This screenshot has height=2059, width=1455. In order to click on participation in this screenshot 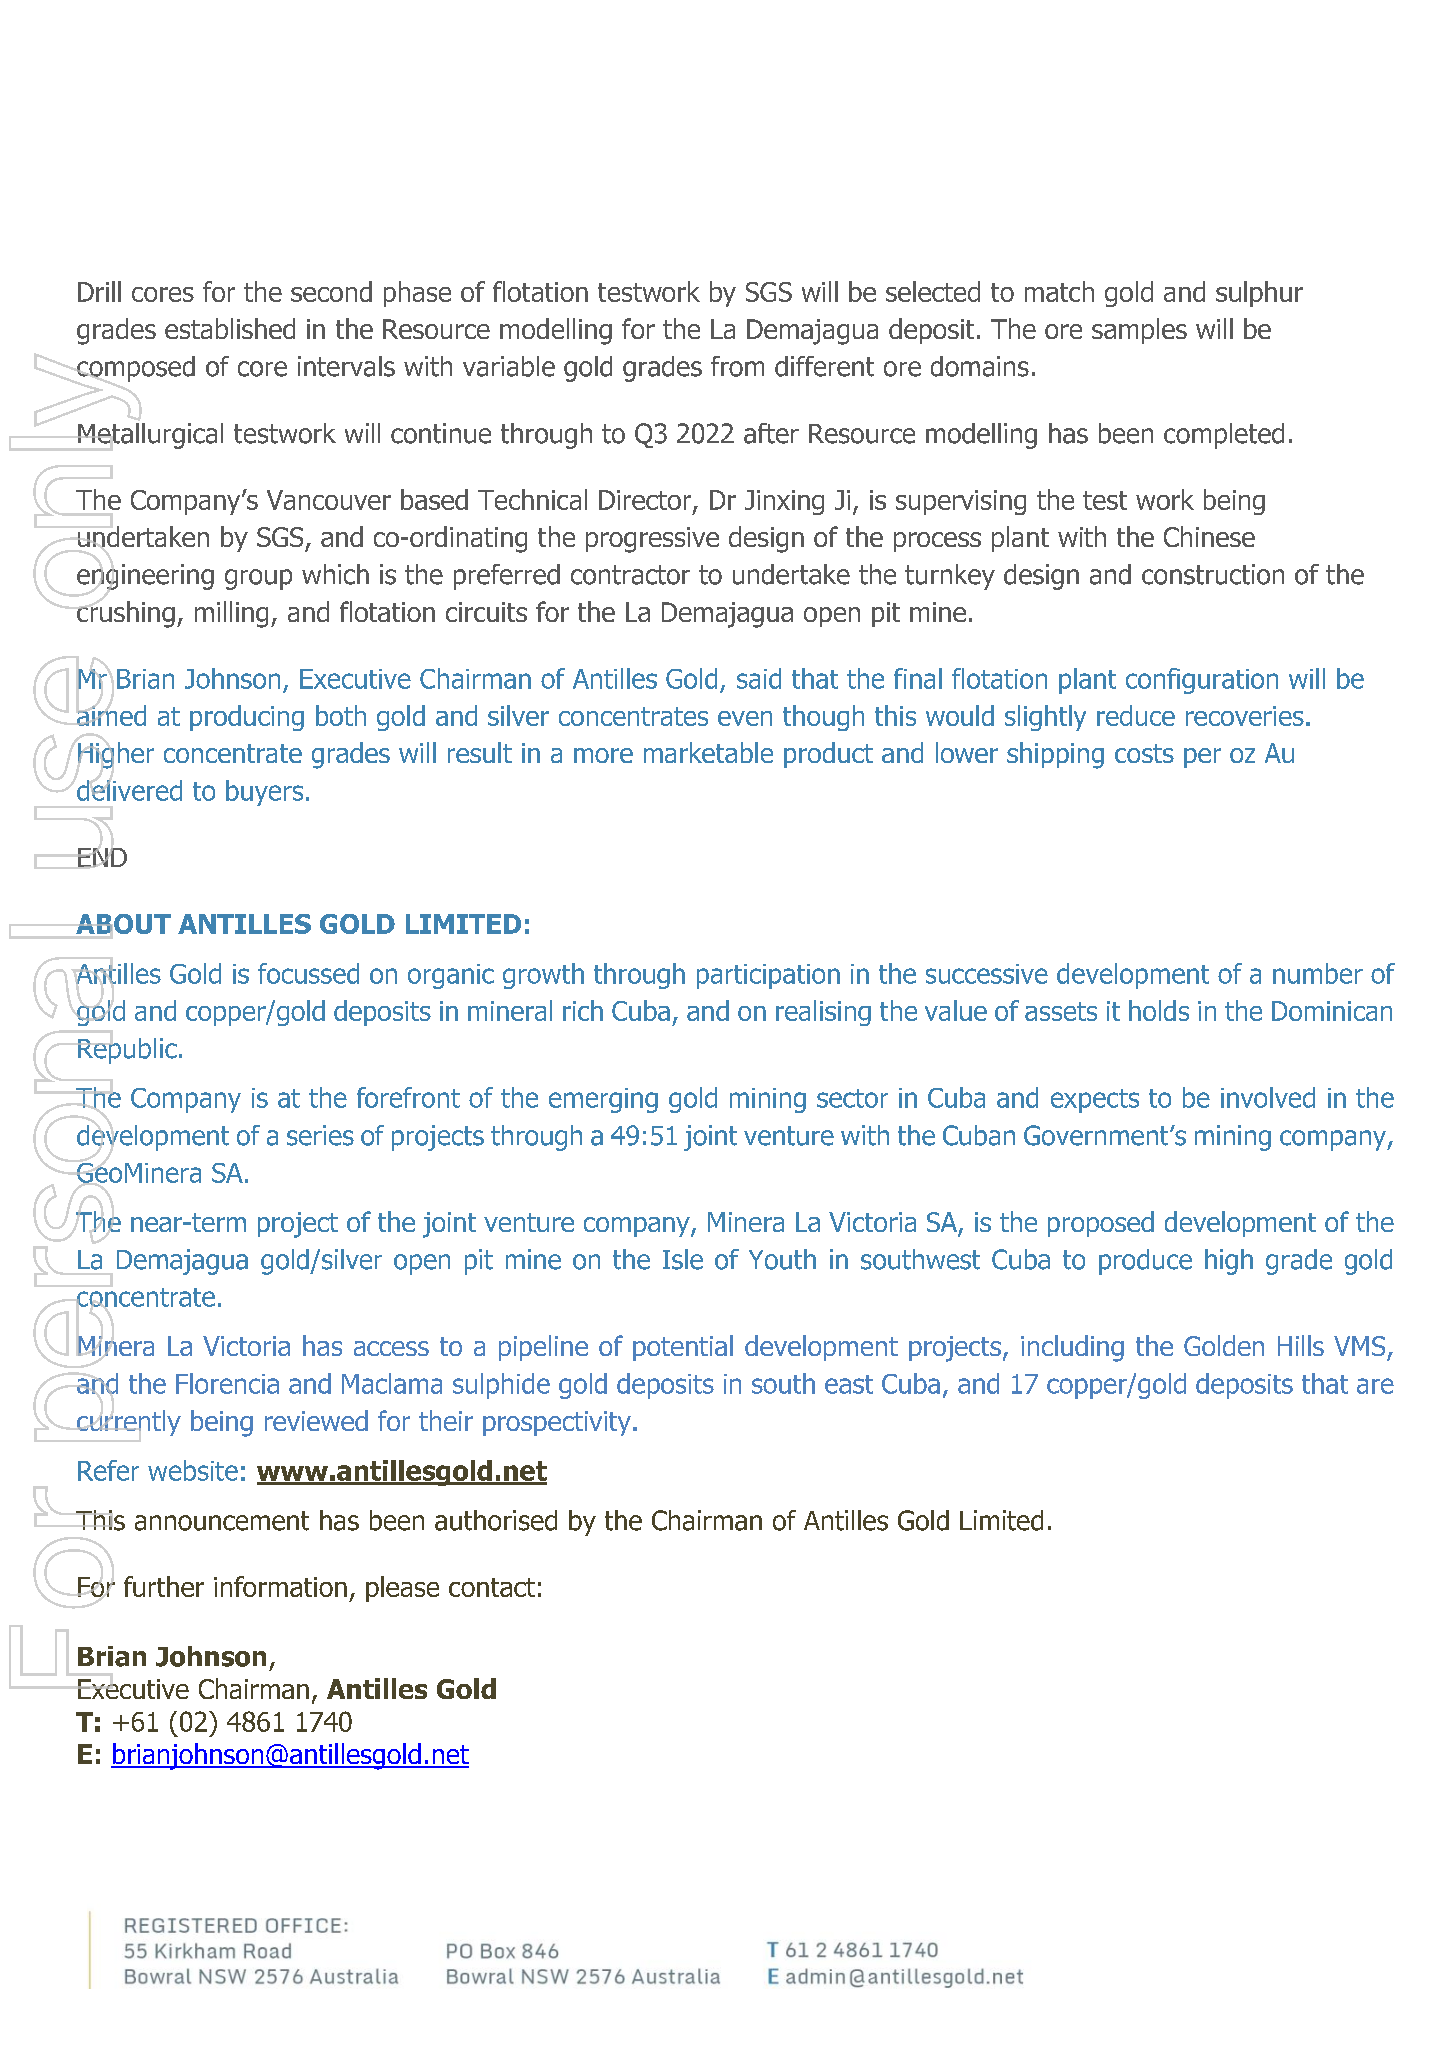, I will do `click(768, 976)`.
